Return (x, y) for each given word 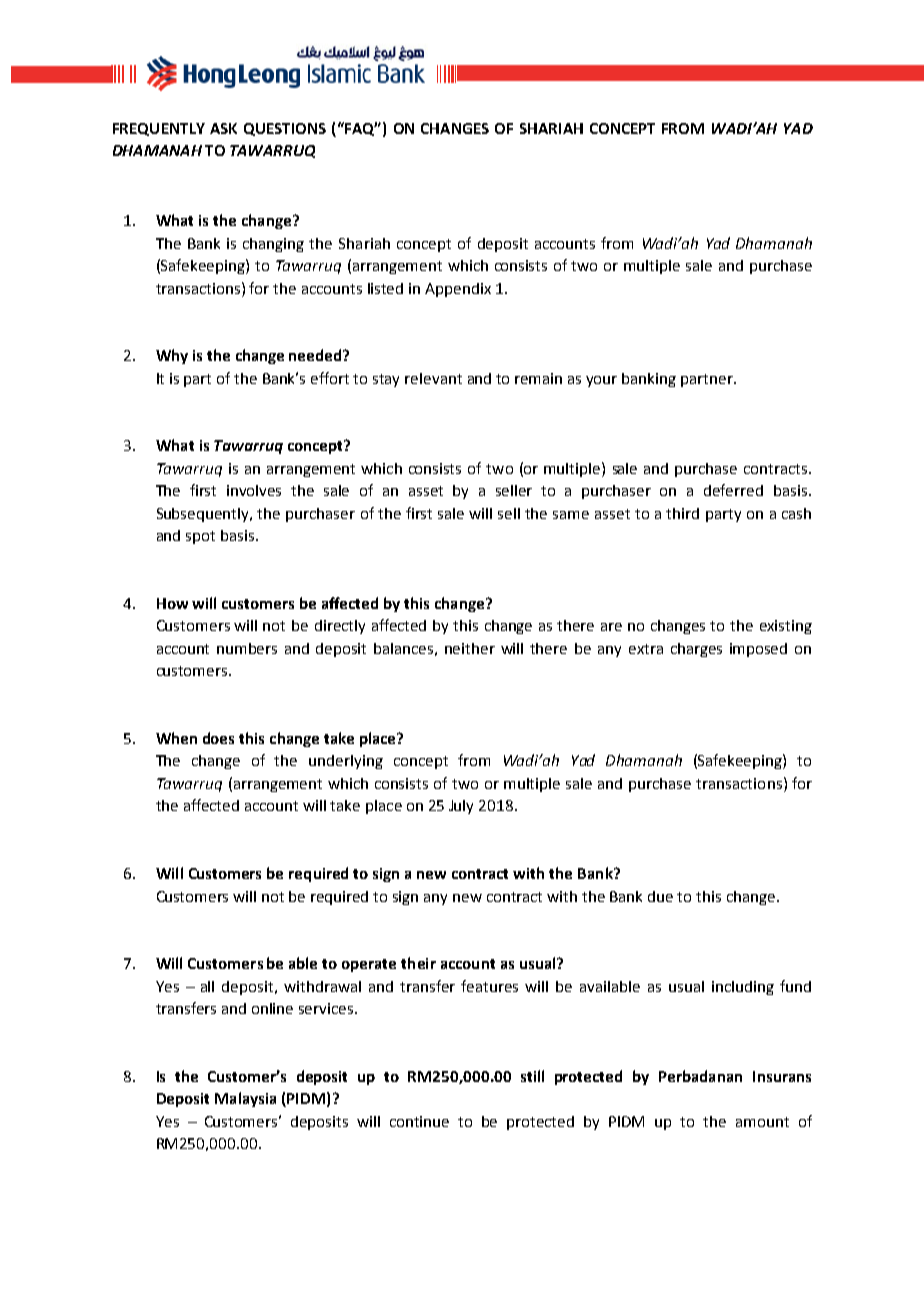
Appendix (458, 290)
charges (696, 650)
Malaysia (245, 1099)
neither (470, 648)
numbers (247, 648)
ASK (223, 128)
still (532, 1076)
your (601, 381)
